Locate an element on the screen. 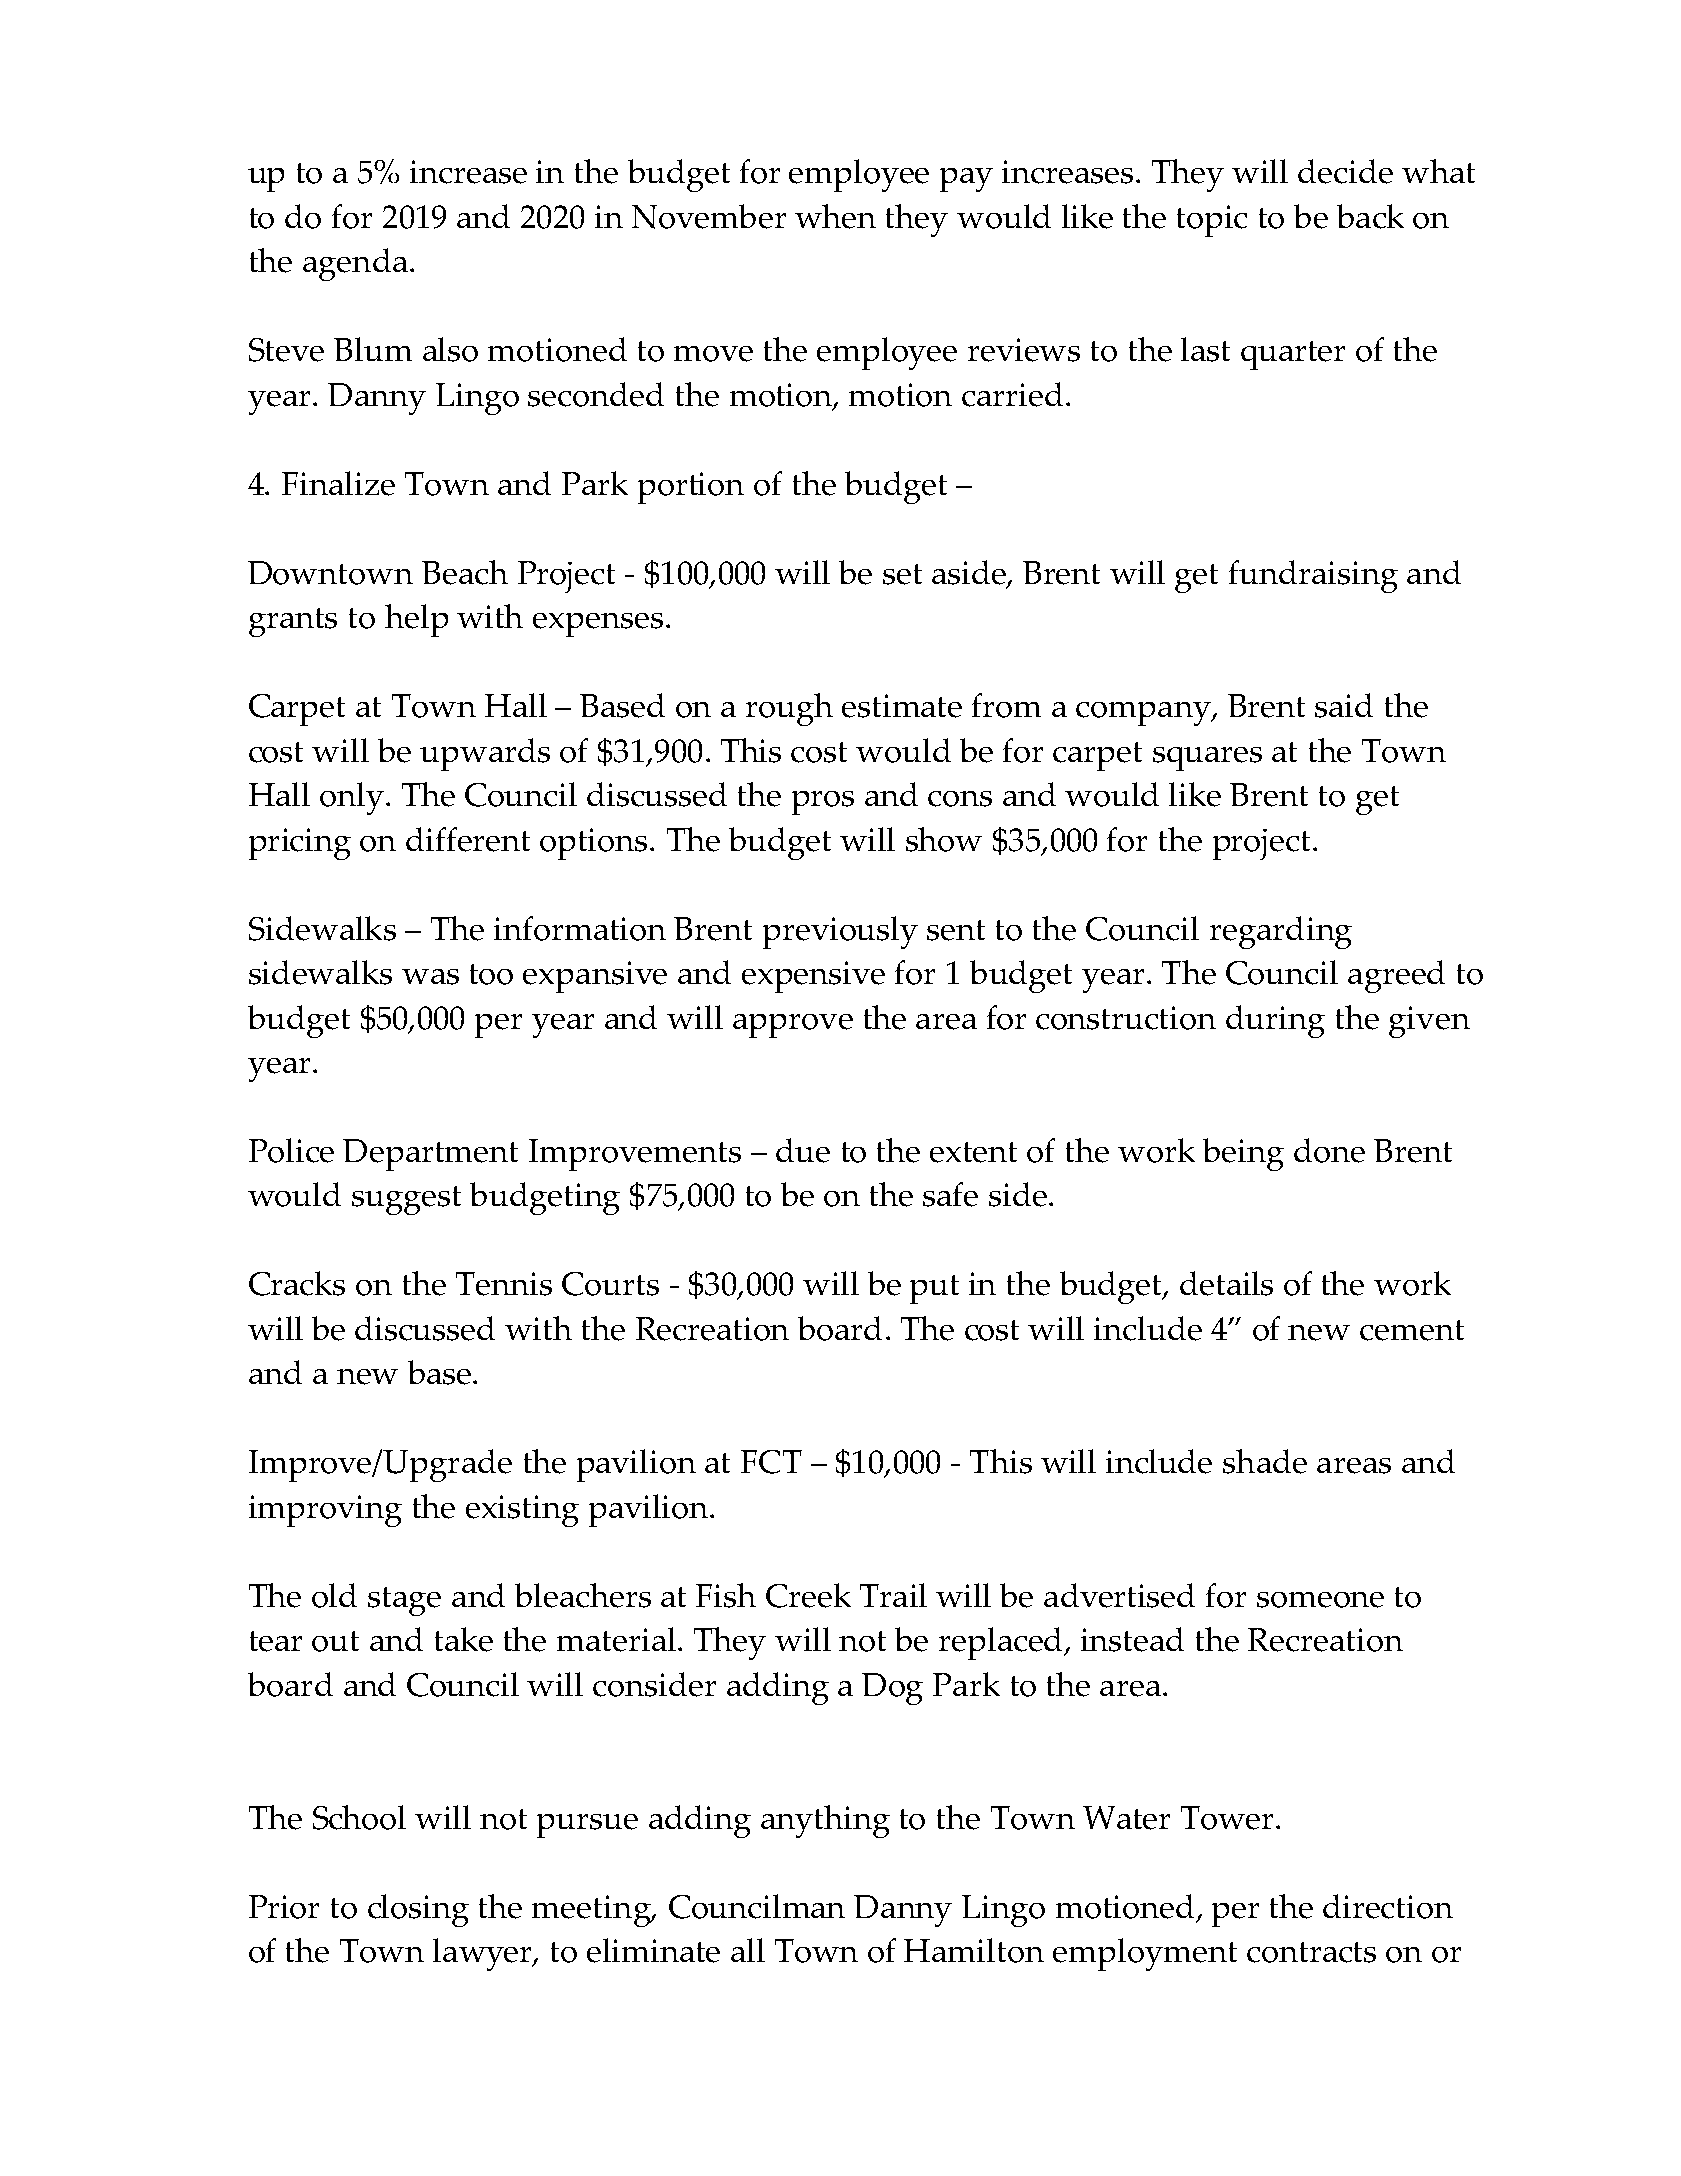 This screenshot has width=1681, height=2176. closing is located at coordinates (418, 1910).
